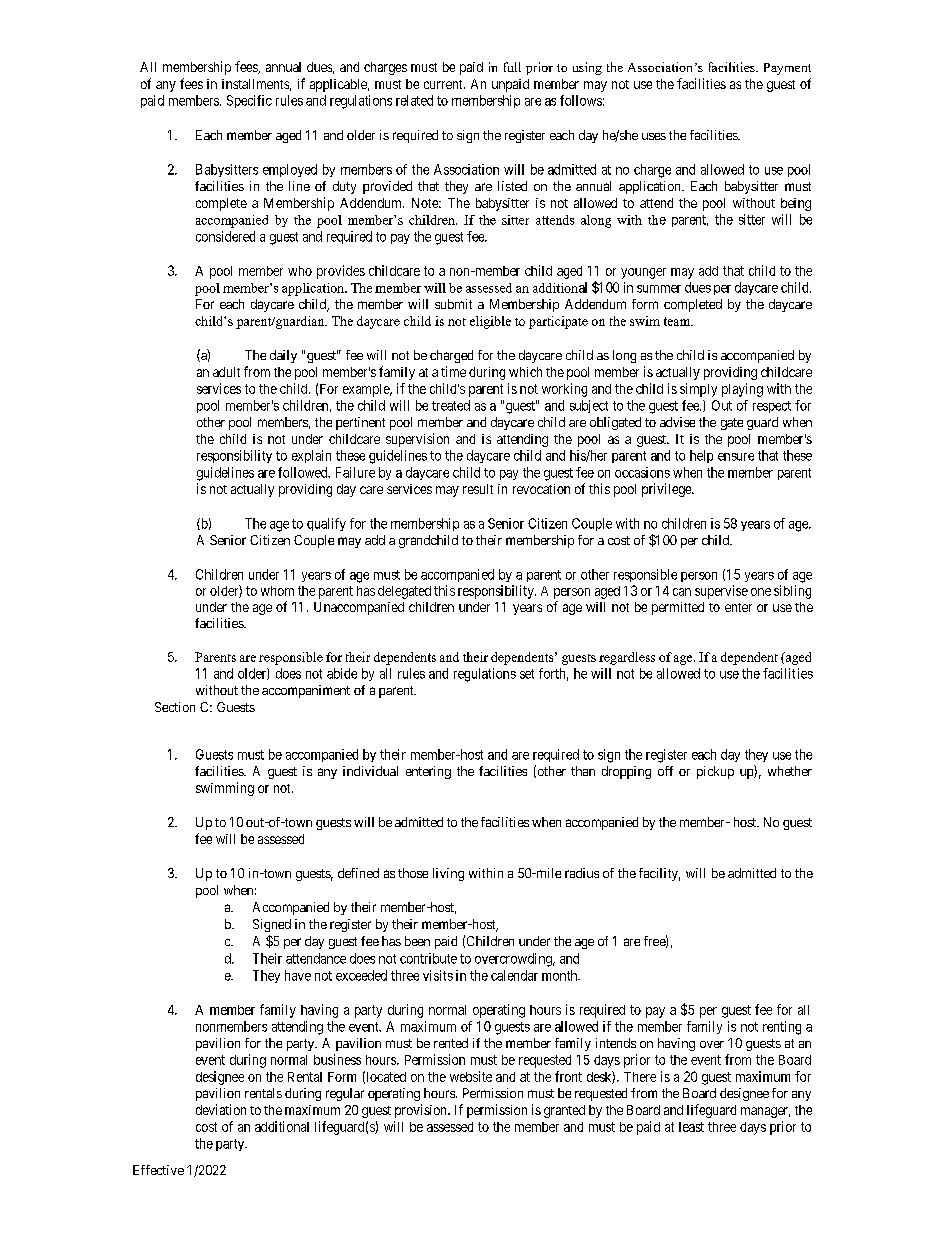  What do you see at coordinates (667, 490) in the document?
I see `privilege` at bounding box center [667, 490].
